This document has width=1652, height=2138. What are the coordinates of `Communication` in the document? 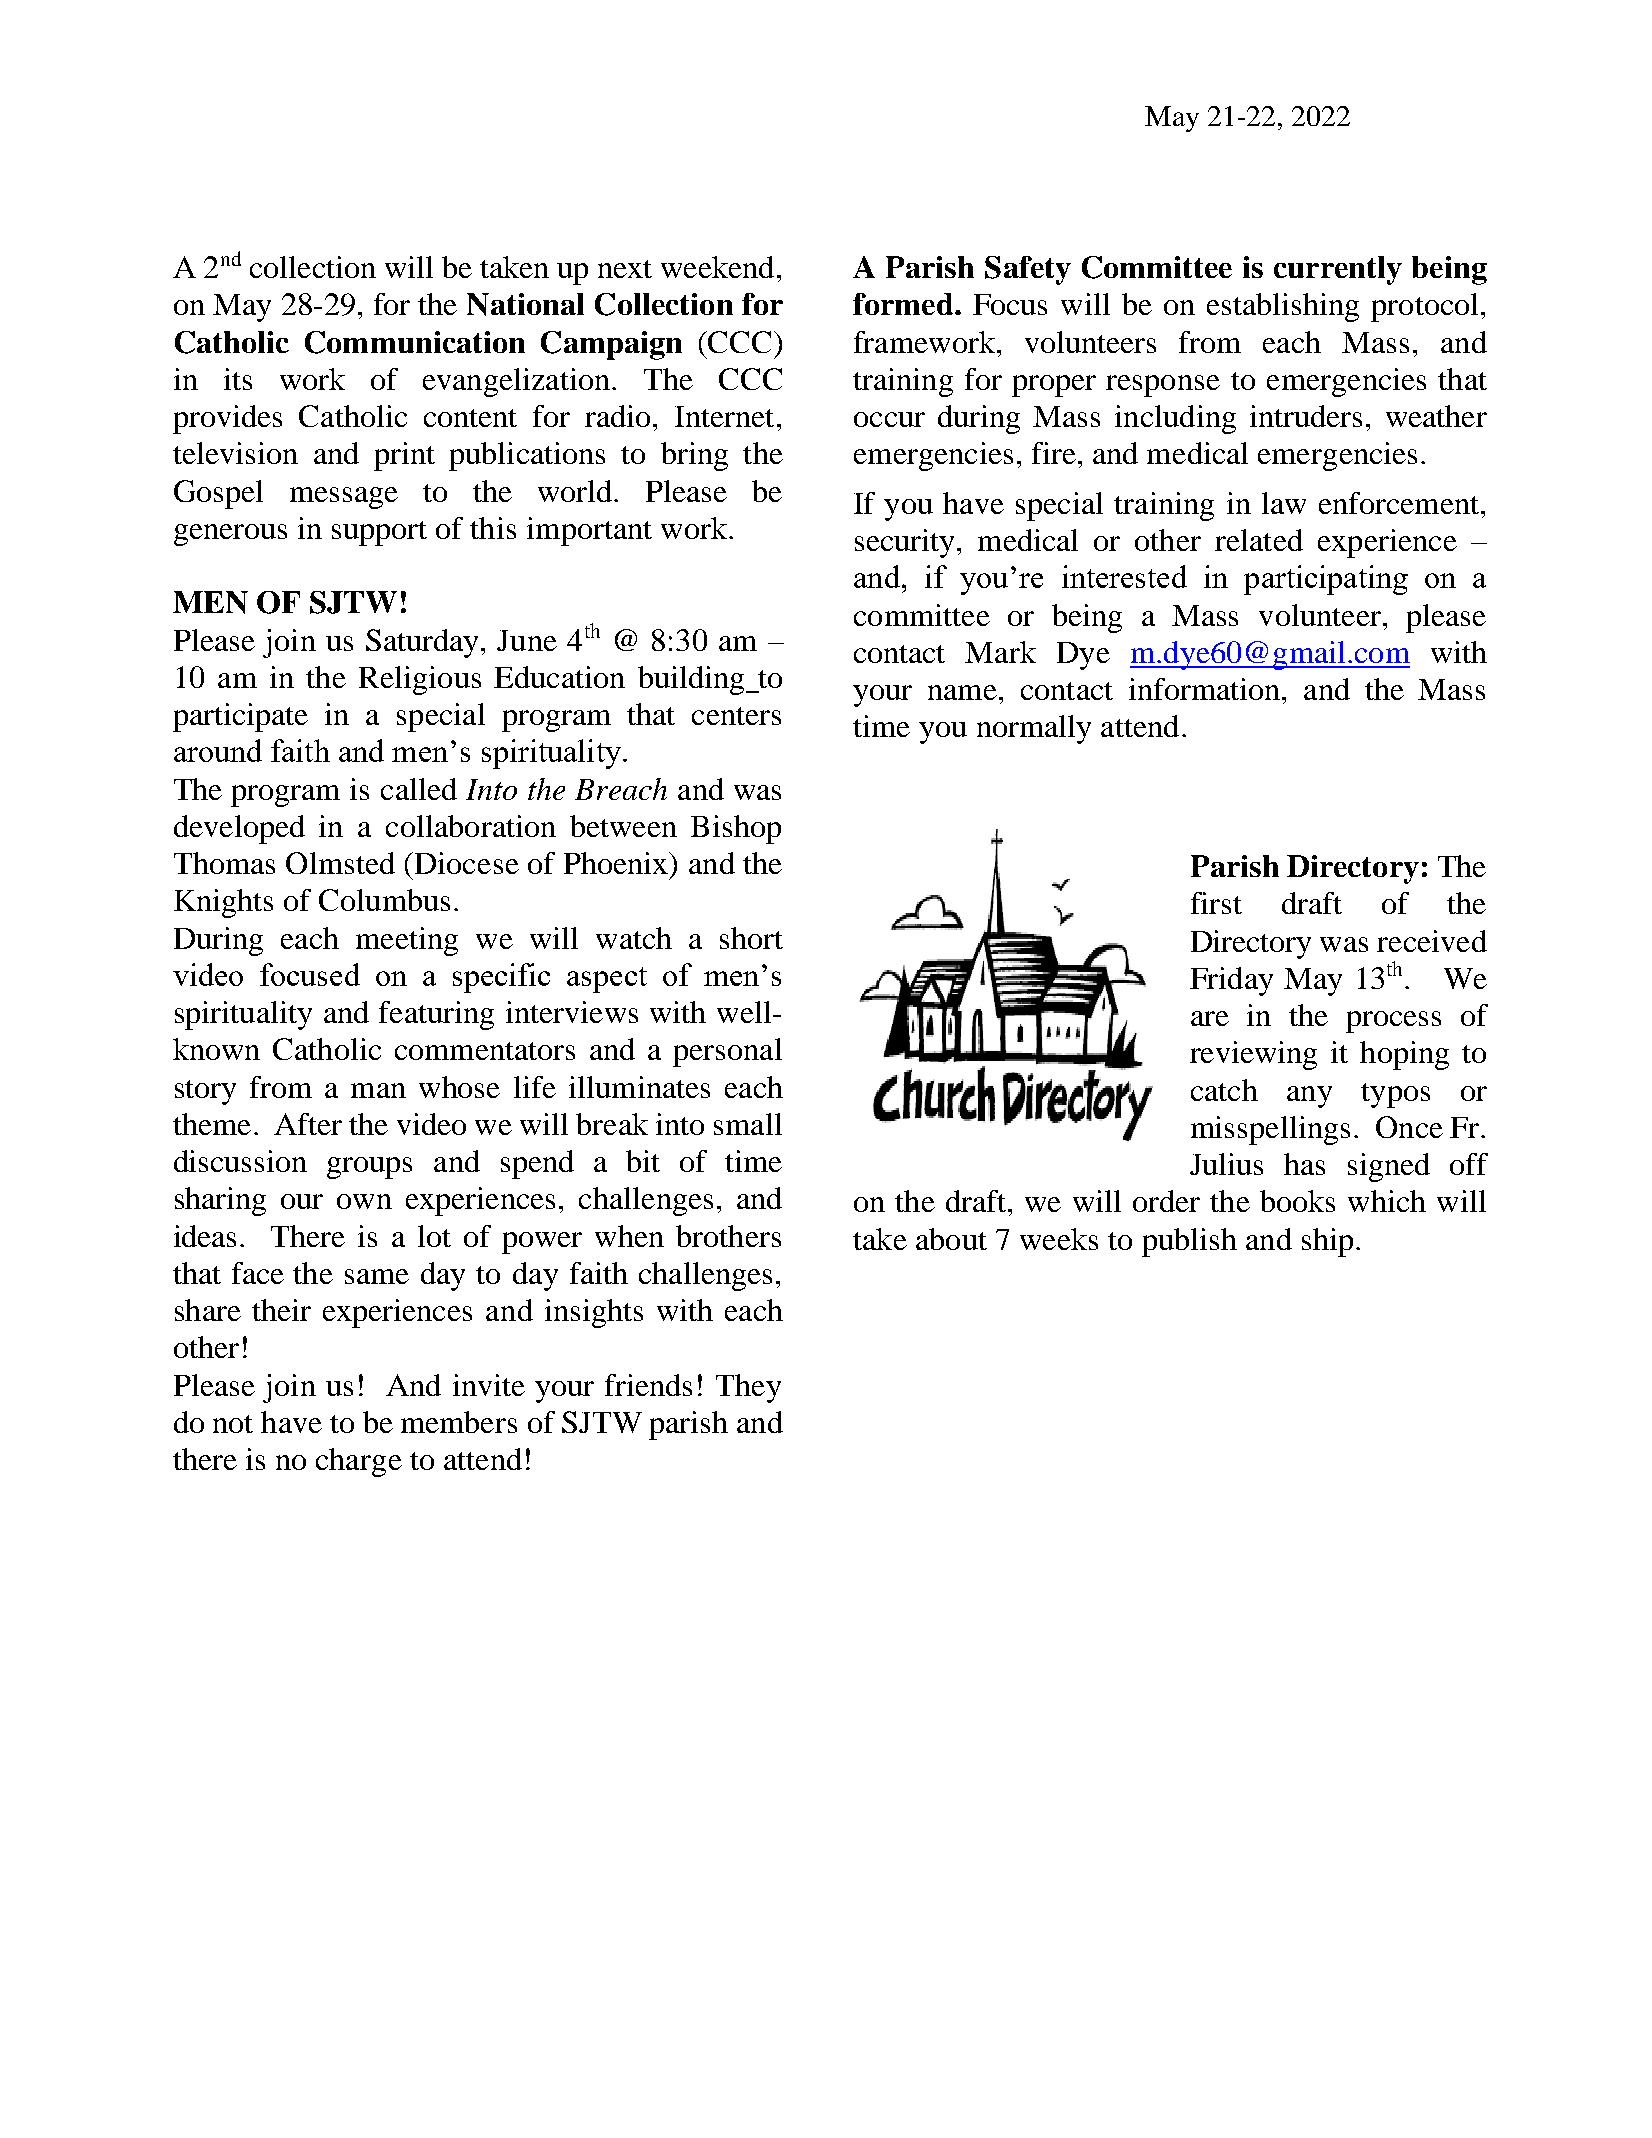 It's located at (415, 342).
